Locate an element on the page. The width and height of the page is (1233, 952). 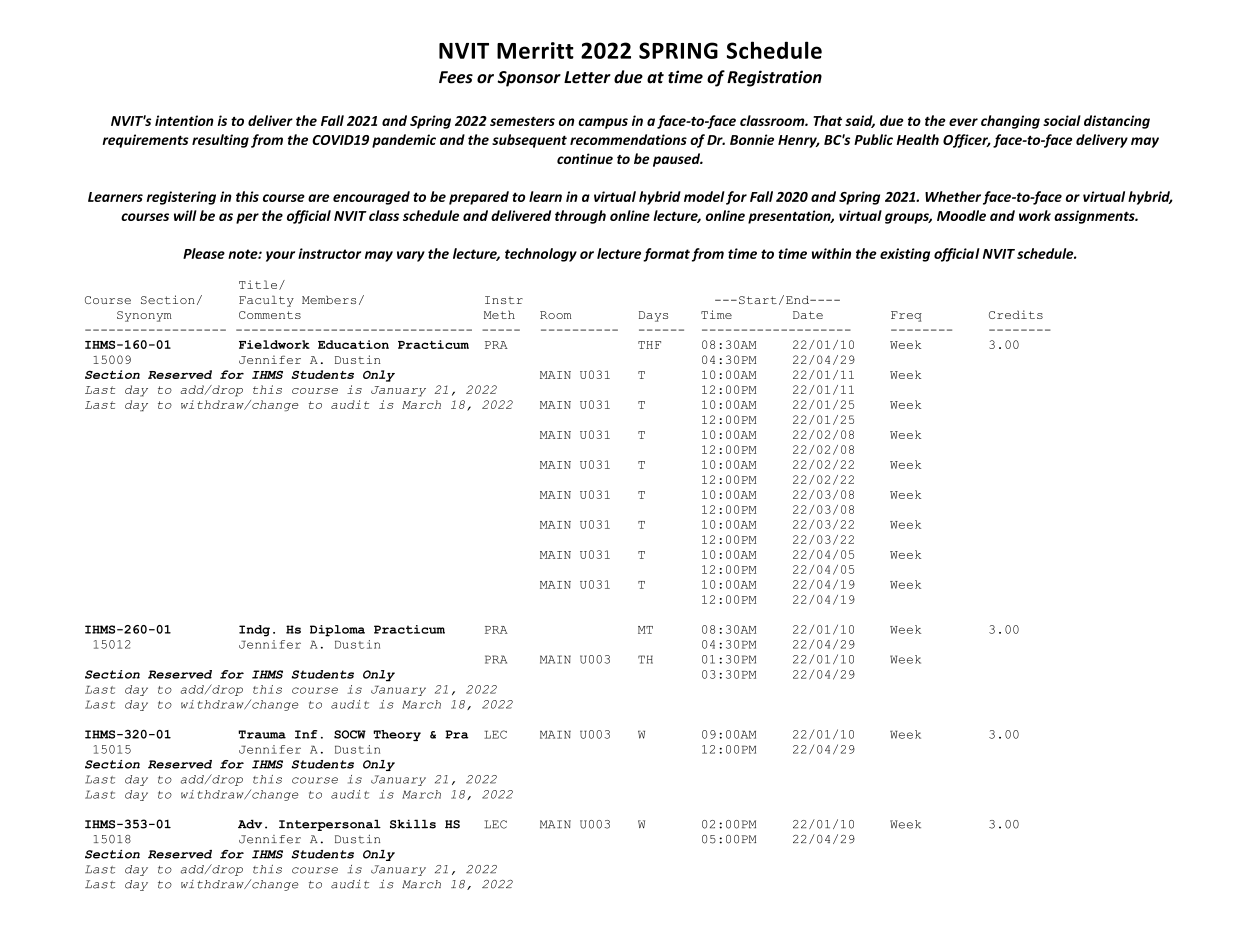
Diploma is located at coordinates (337, 631).
